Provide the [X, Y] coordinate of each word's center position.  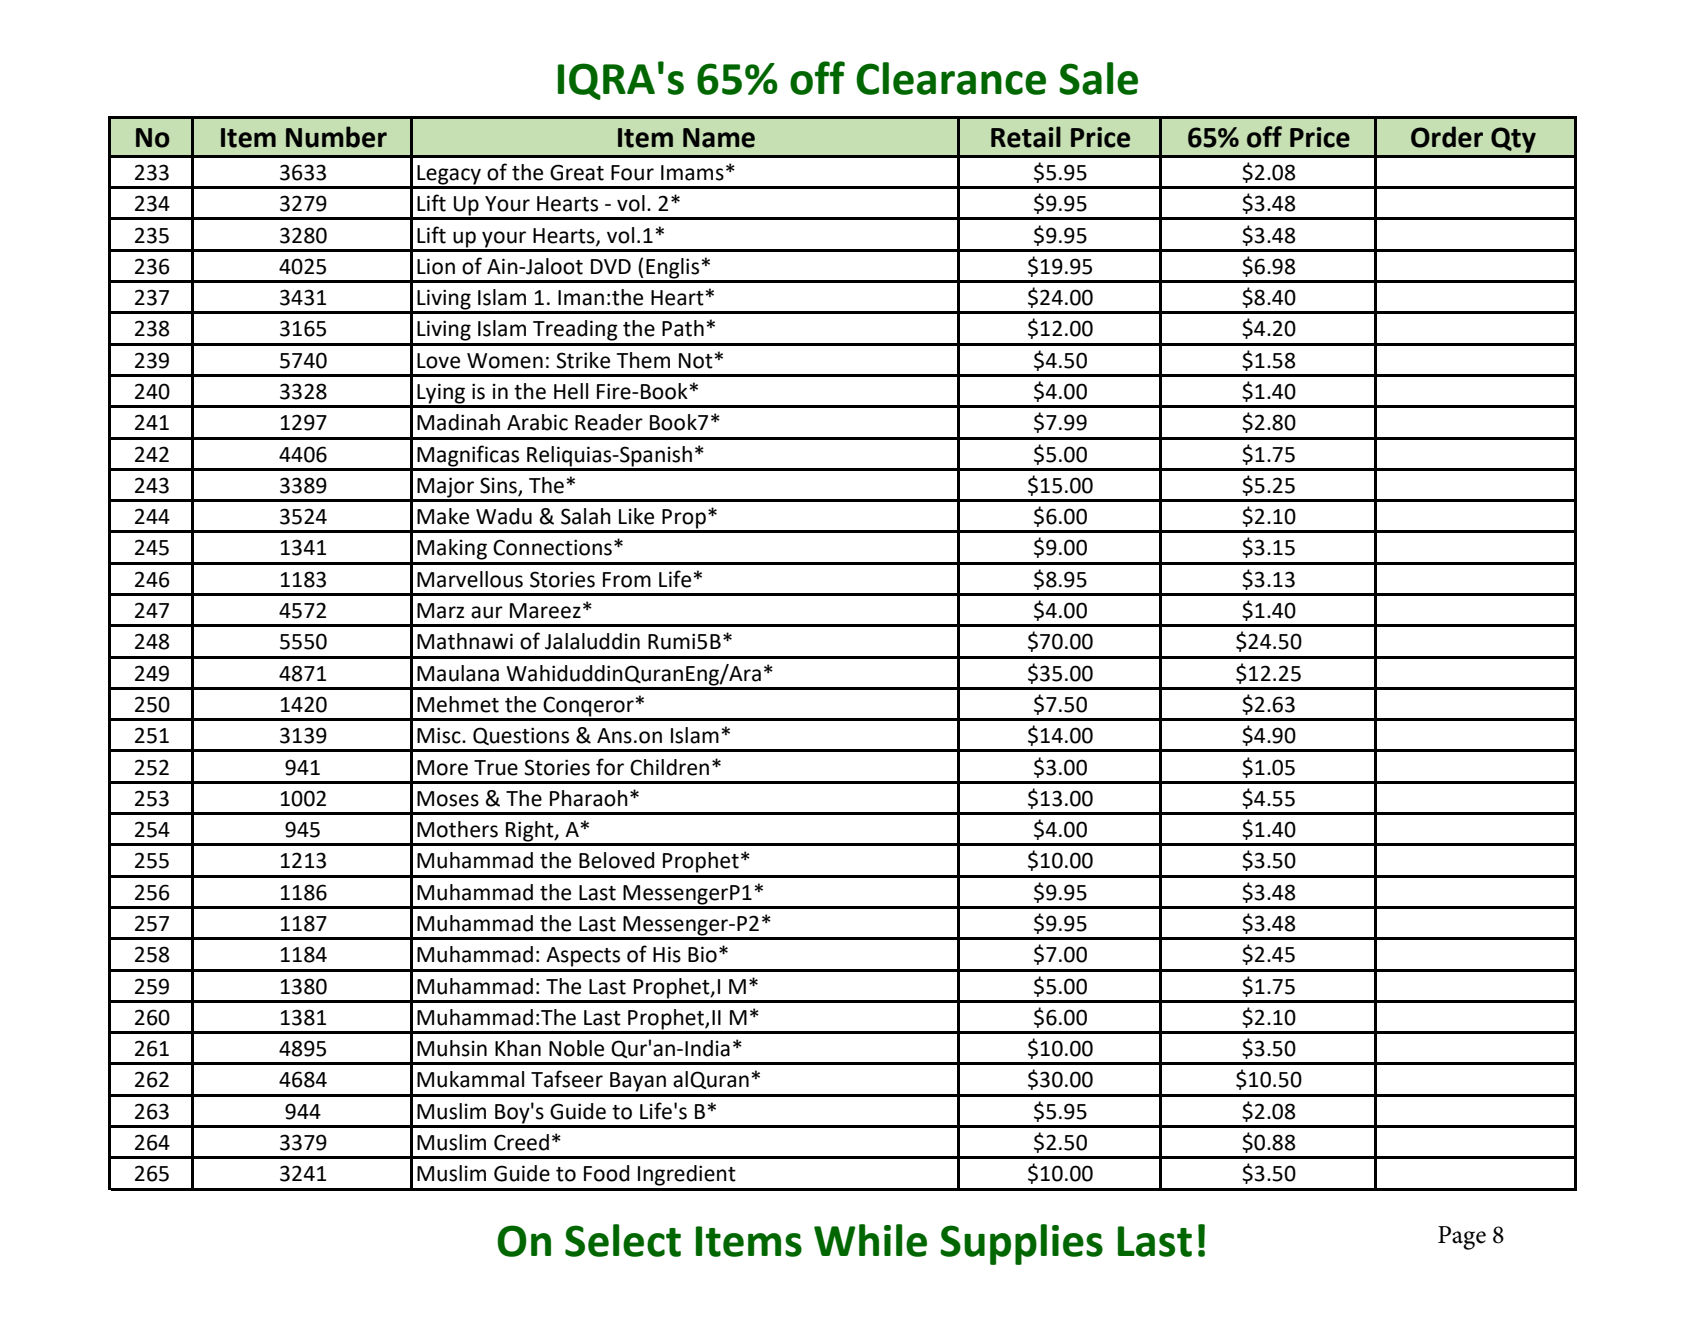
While [870, 1240]
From [627, 580]
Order [1447, 137]
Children [669, 767]
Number [336, 137]
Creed [521, 1142]
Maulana [458, 673]
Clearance [951, 78]
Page [1462, 1238]
